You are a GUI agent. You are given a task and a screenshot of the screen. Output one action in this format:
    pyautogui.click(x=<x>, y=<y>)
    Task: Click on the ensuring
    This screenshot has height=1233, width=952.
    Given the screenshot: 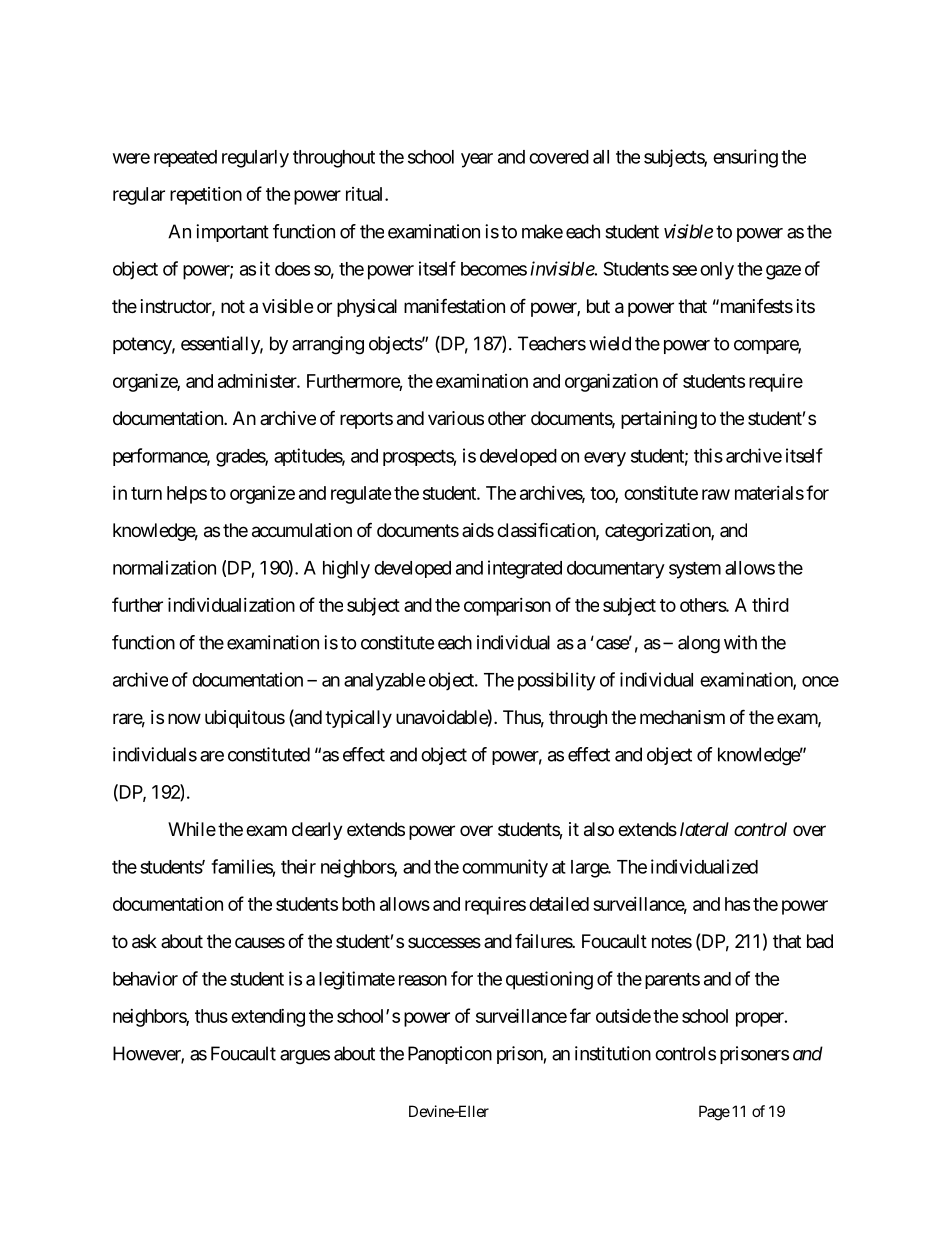 What is the action you would take?
    pyautogui.click(x=745, y=158)
